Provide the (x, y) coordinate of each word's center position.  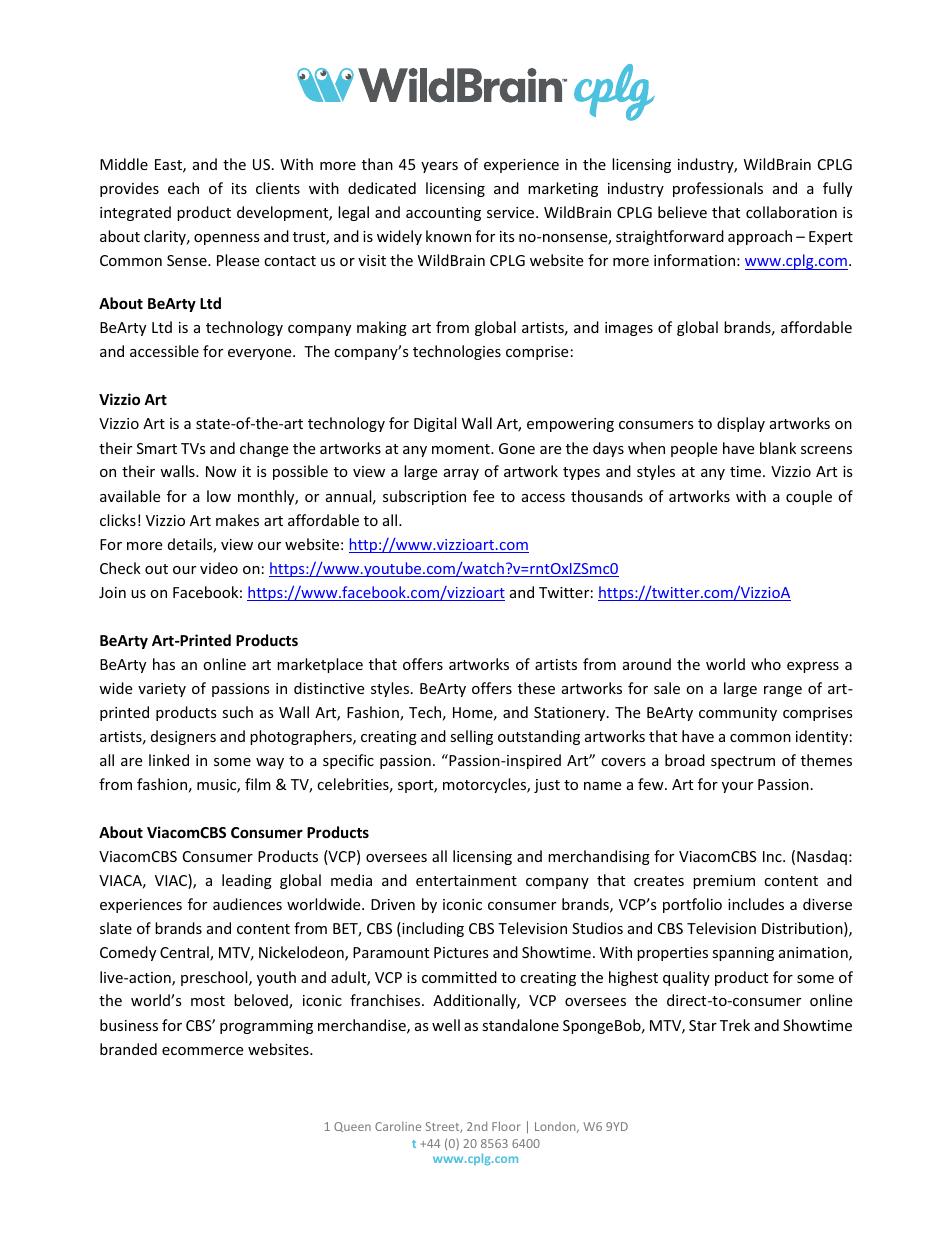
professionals (718, 189)
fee (483, 496)
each (183, 188)
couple (809, 497)
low (219, 496)
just (547, 786)
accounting (443, 214)
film (258, 784)
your (737, 787)
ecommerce (202, 1051)
